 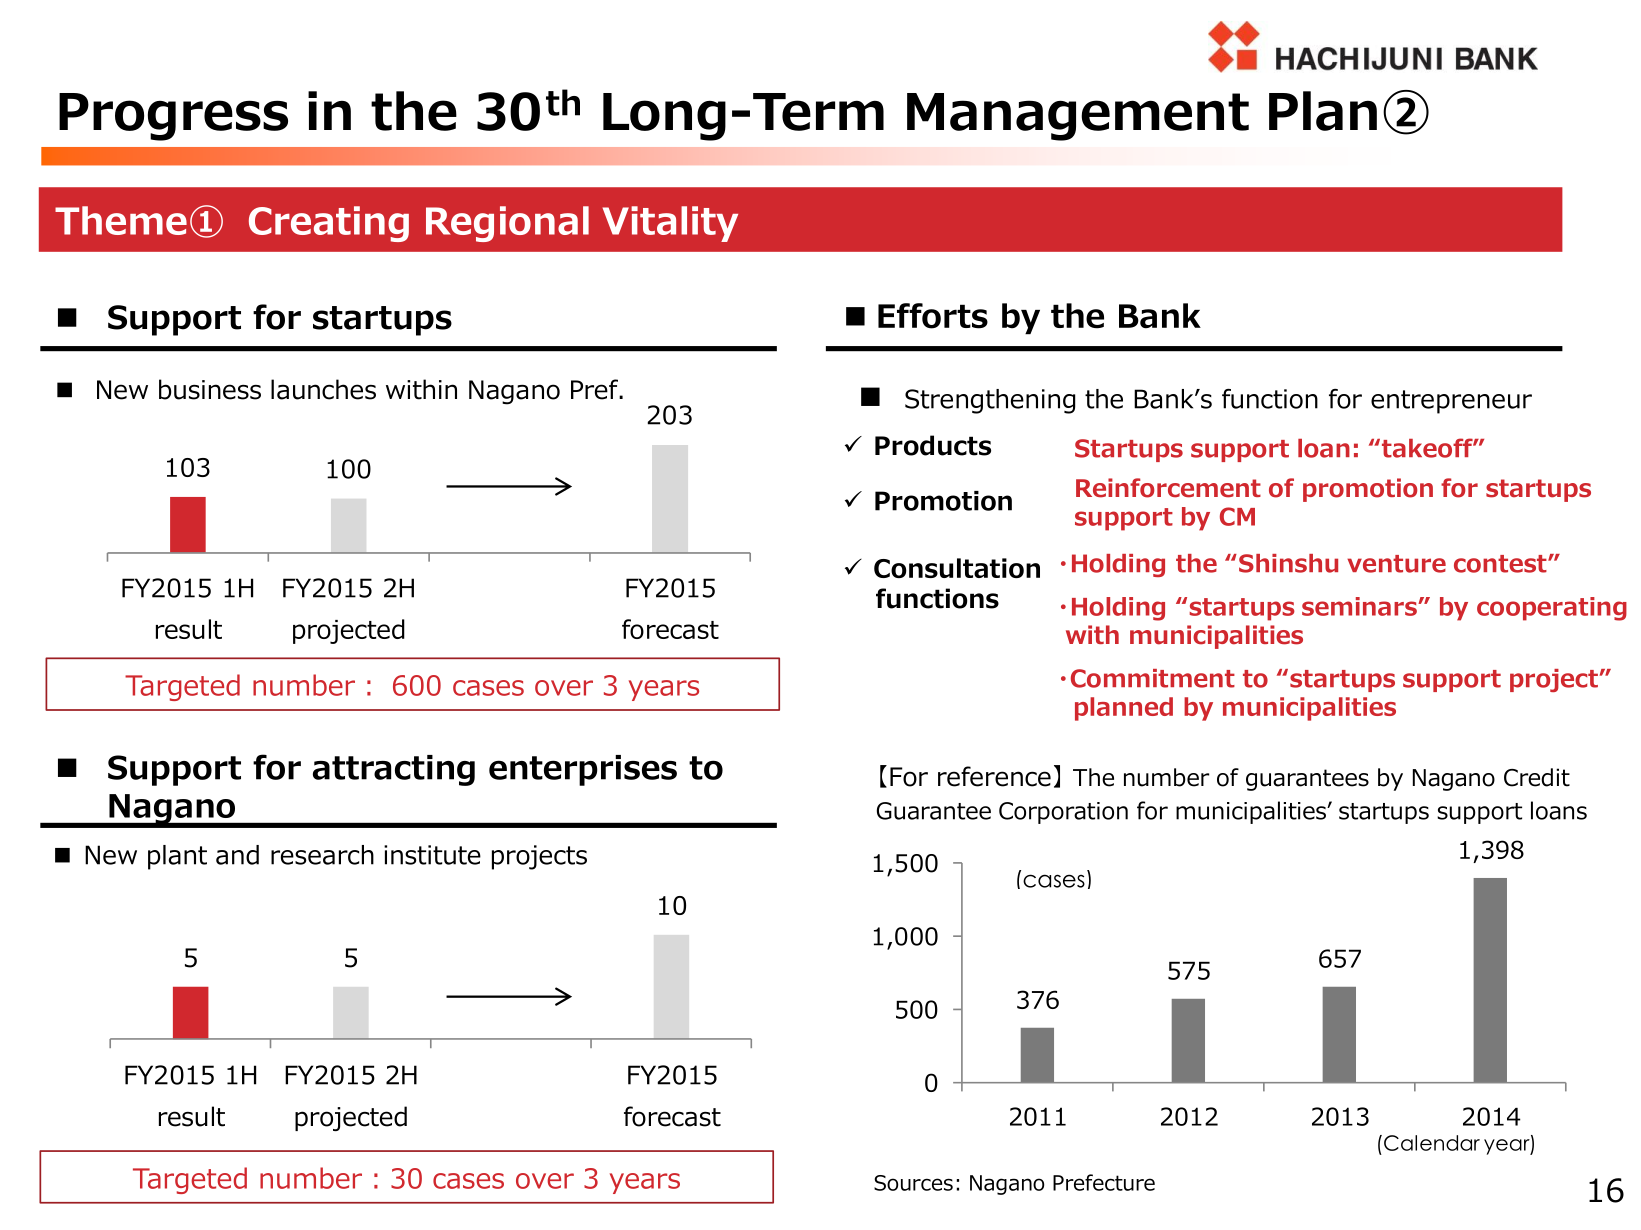 What do you see at coordinates (1078, 117) in the screenshot?
I see `Management` at bounding box center [1078, 117].
